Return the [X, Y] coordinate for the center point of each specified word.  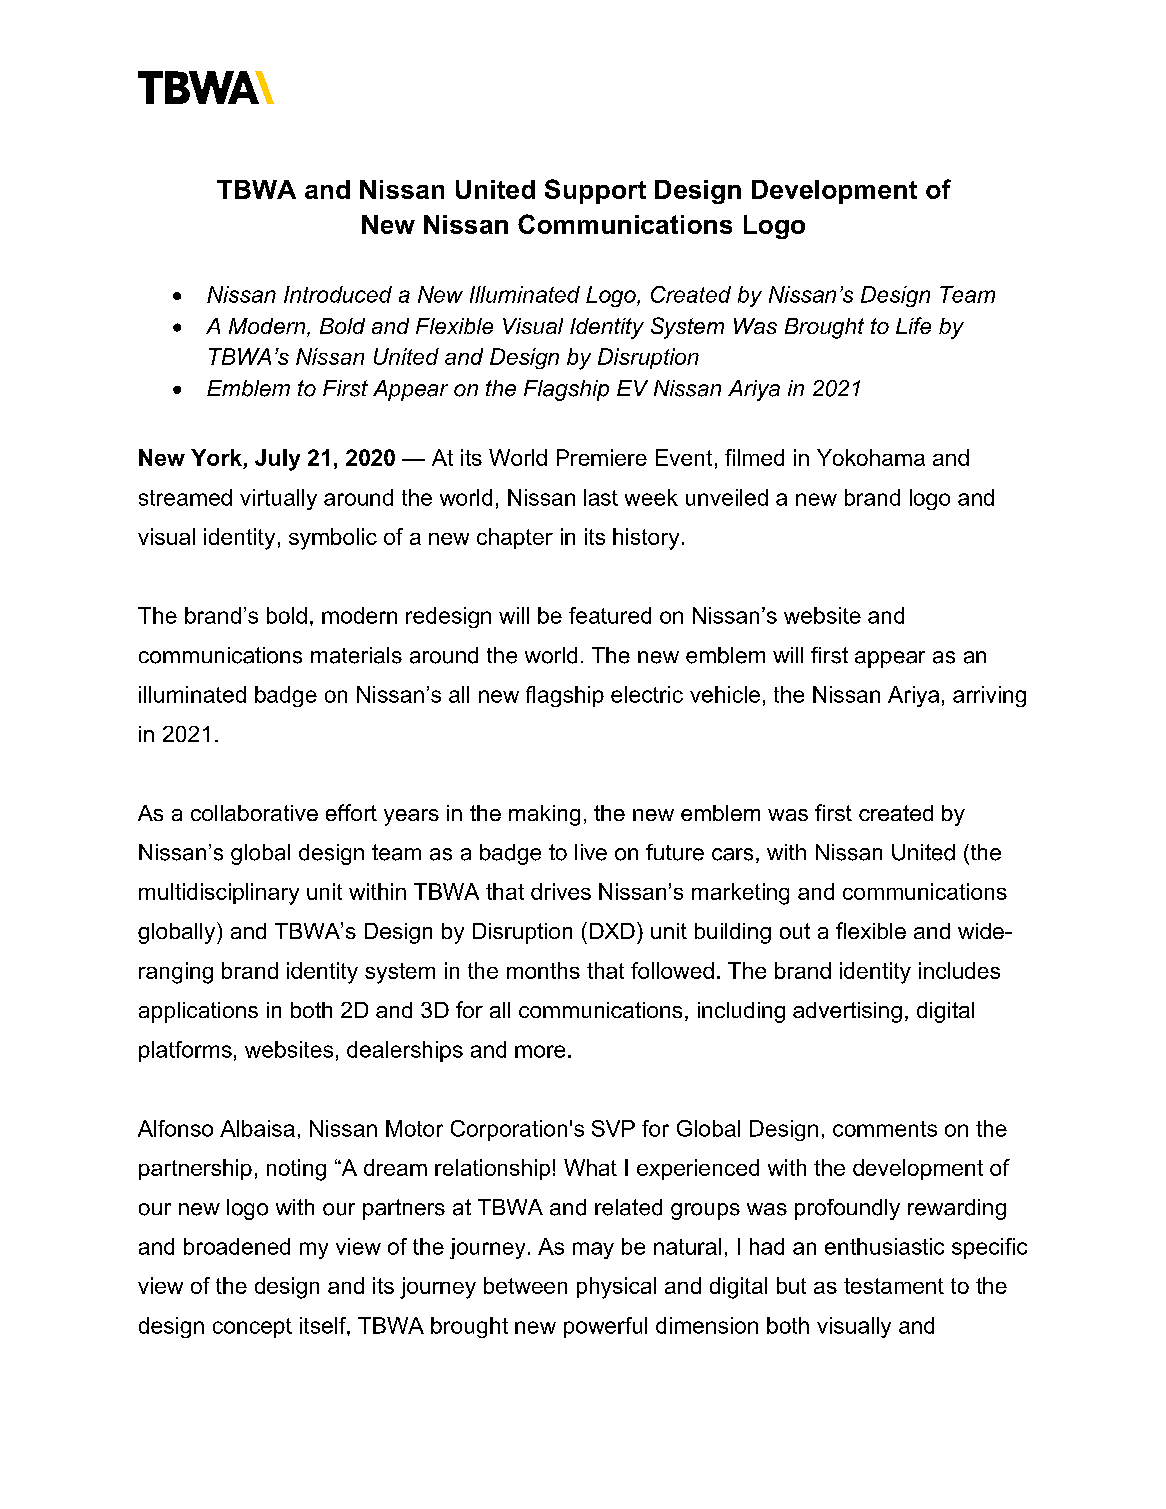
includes [959, 970]
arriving [989, 696]
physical [616, 1288]
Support [595, 191]
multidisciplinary [219, 894]
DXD [612, 931]
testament [894, 1286]
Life [913, 325]
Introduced [338, 294]
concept [252, 1328]
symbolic [333, 539]
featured [610, 615]
